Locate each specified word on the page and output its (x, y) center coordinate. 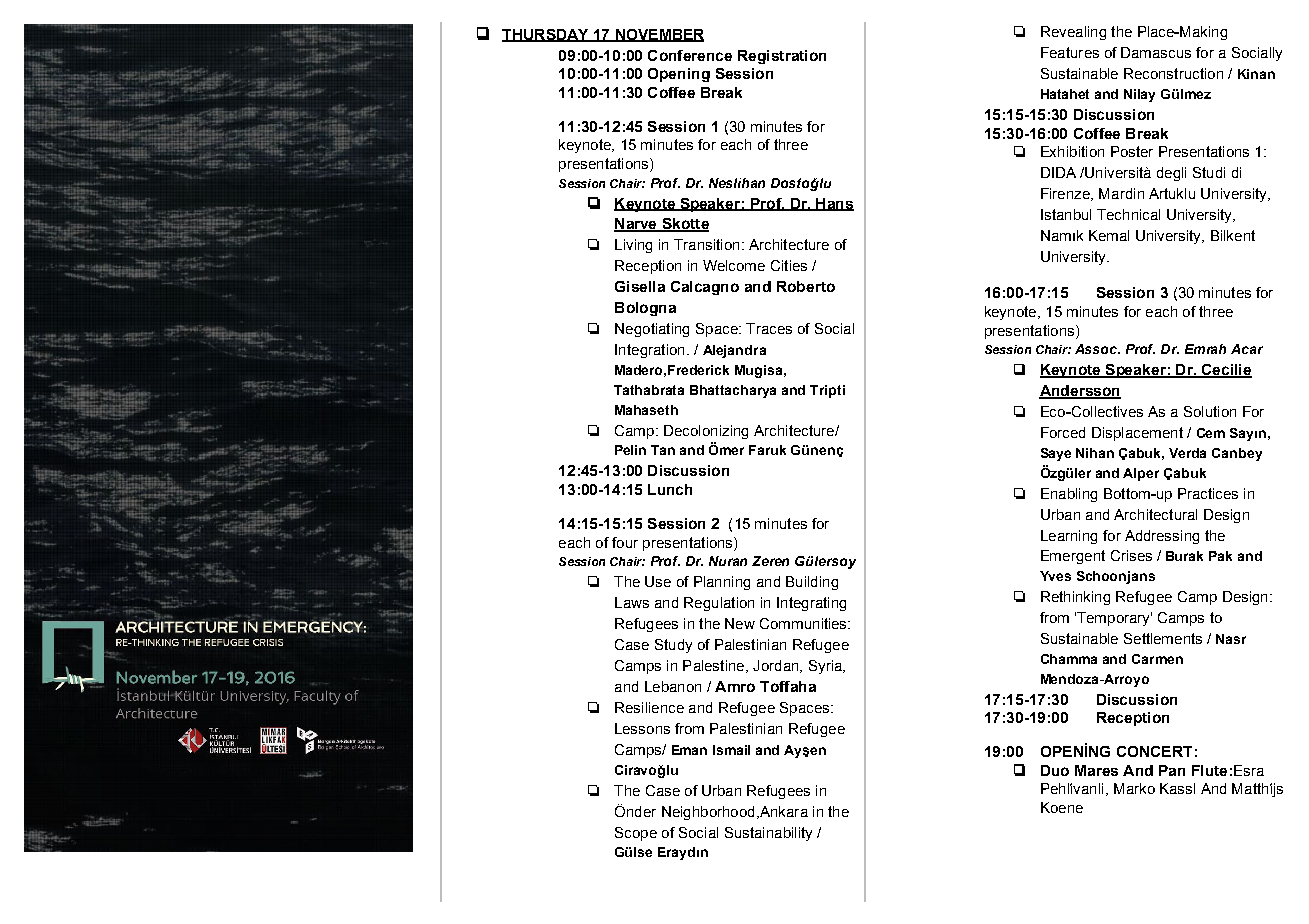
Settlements (1163, 638)
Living (633, 246)
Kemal (1109, 235)
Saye (1056, 454)
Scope (636, 834)
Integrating (811, 604)
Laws (632, 602)
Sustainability (768, 834)
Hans (834, 204)
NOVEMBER (658, 35)
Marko (1134, 788)
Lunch (670, 489)
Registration (782, 57)
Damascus (1156, 52)
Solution (1210, 411)
